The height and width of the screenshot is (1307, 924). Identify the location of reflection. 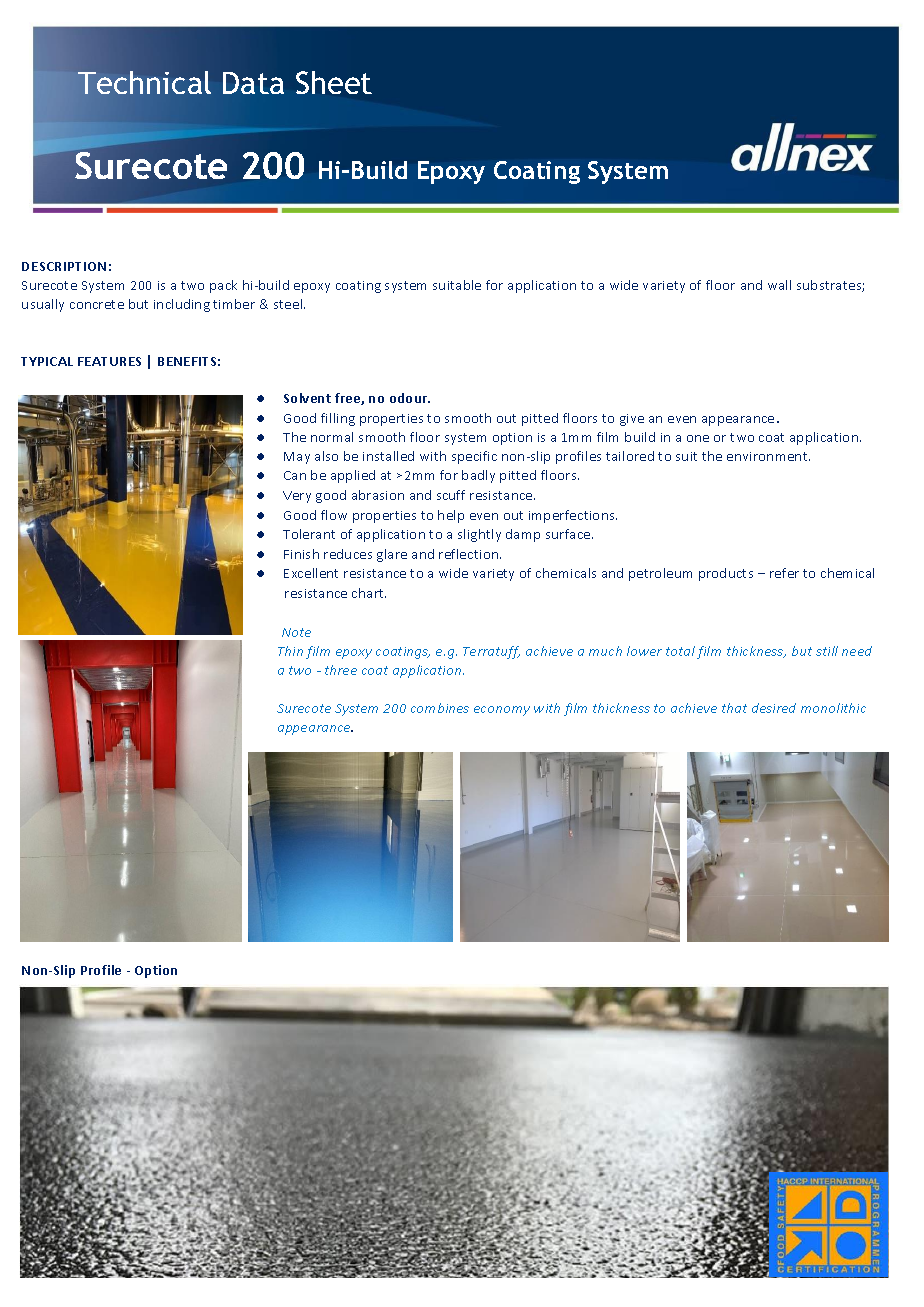
(470, 554).
